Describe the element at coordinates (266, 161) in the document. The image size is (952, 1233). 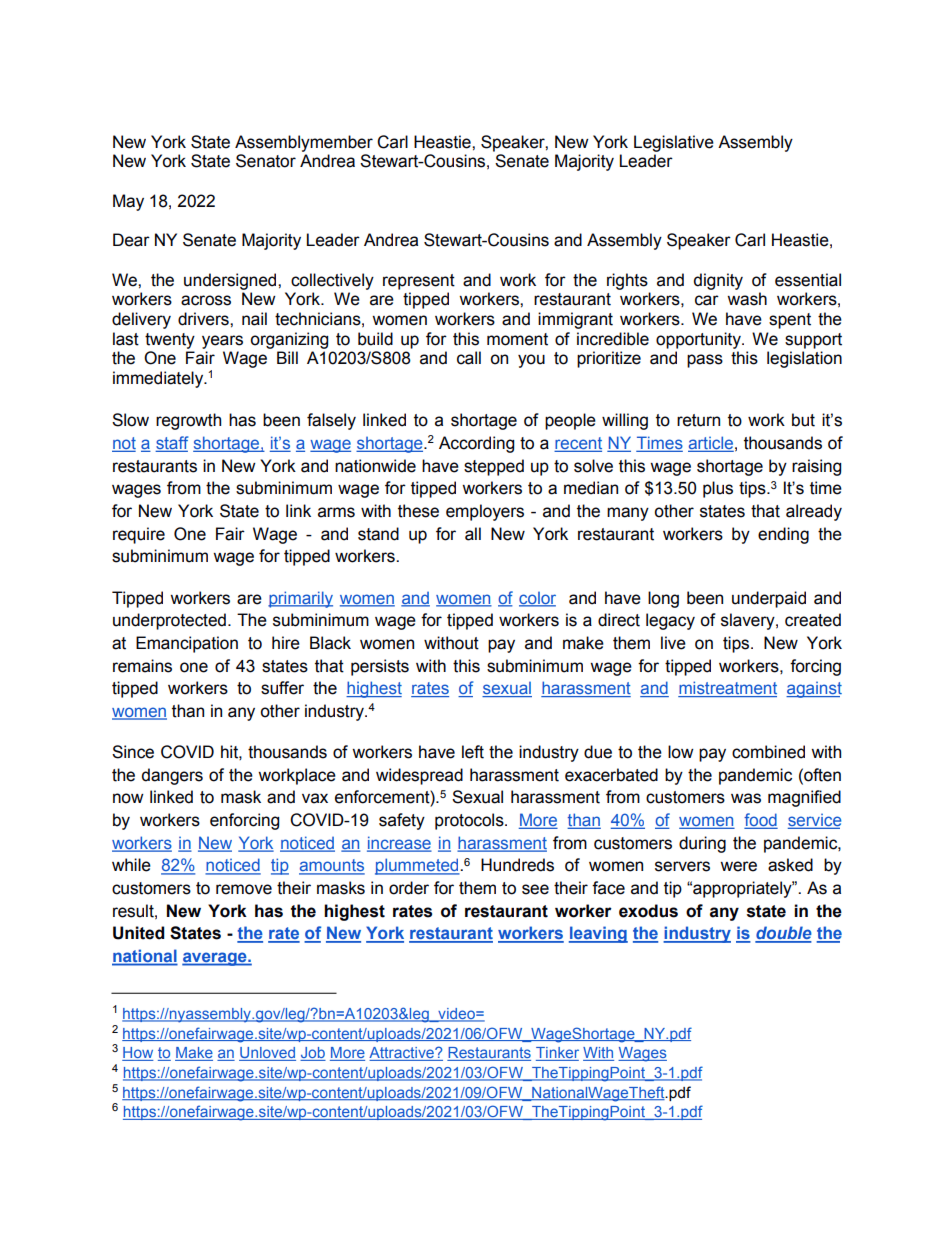
I see `Senator` at that location.
